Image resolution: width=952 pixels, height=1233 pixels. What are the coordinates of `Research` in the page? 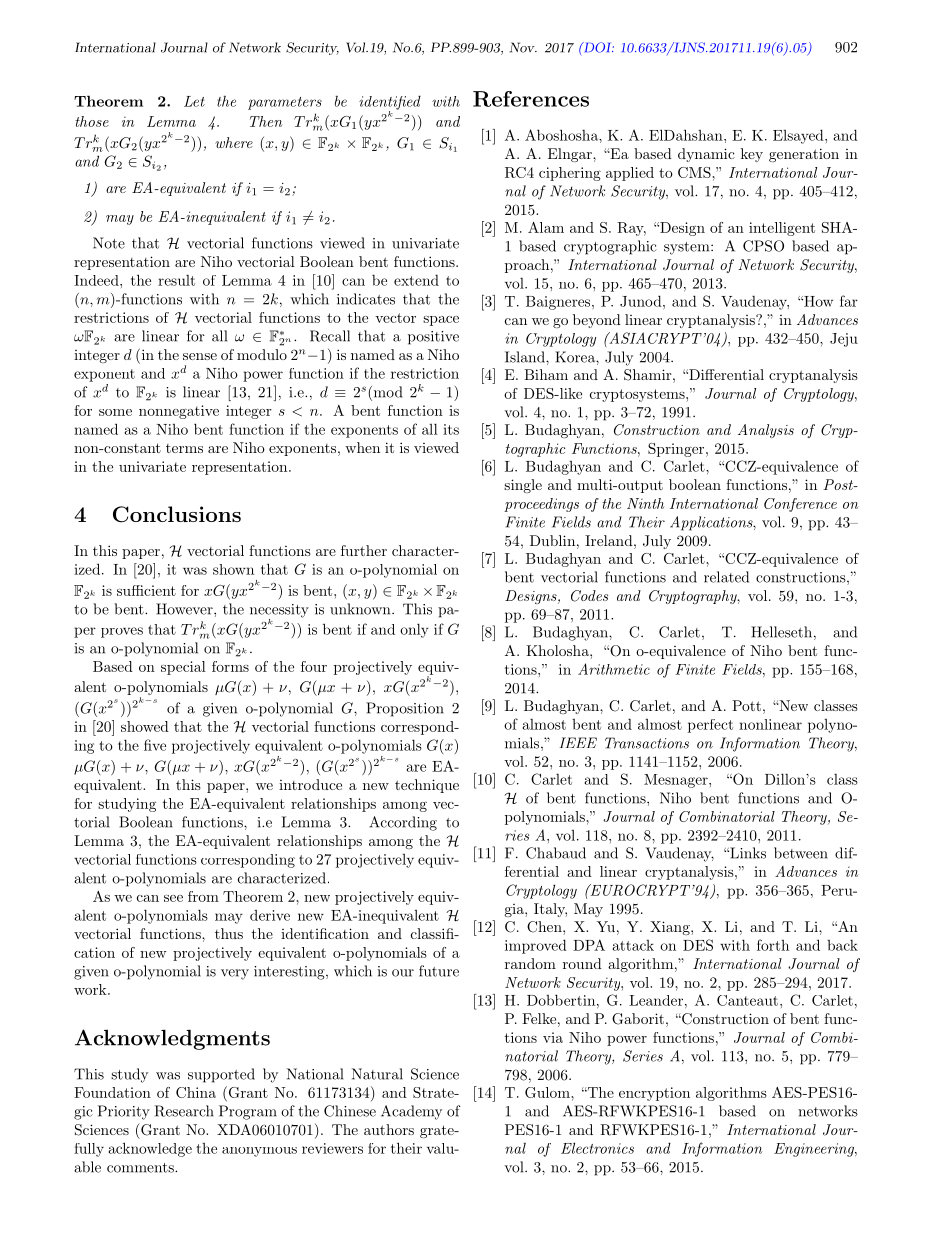 It's located at (184, 1111).
